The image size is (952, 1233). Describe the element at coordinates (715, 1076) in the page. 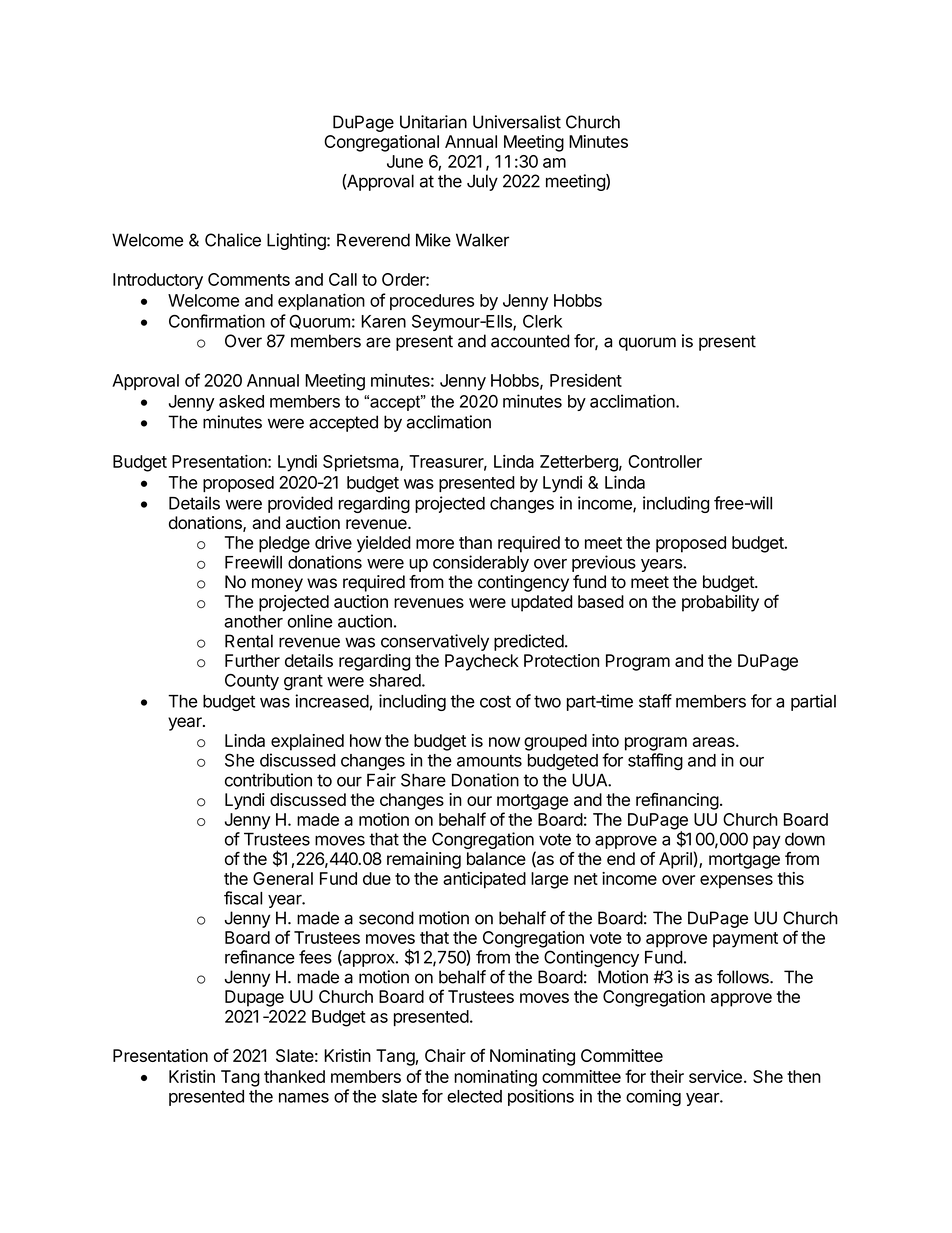

I see `service` at that location.
